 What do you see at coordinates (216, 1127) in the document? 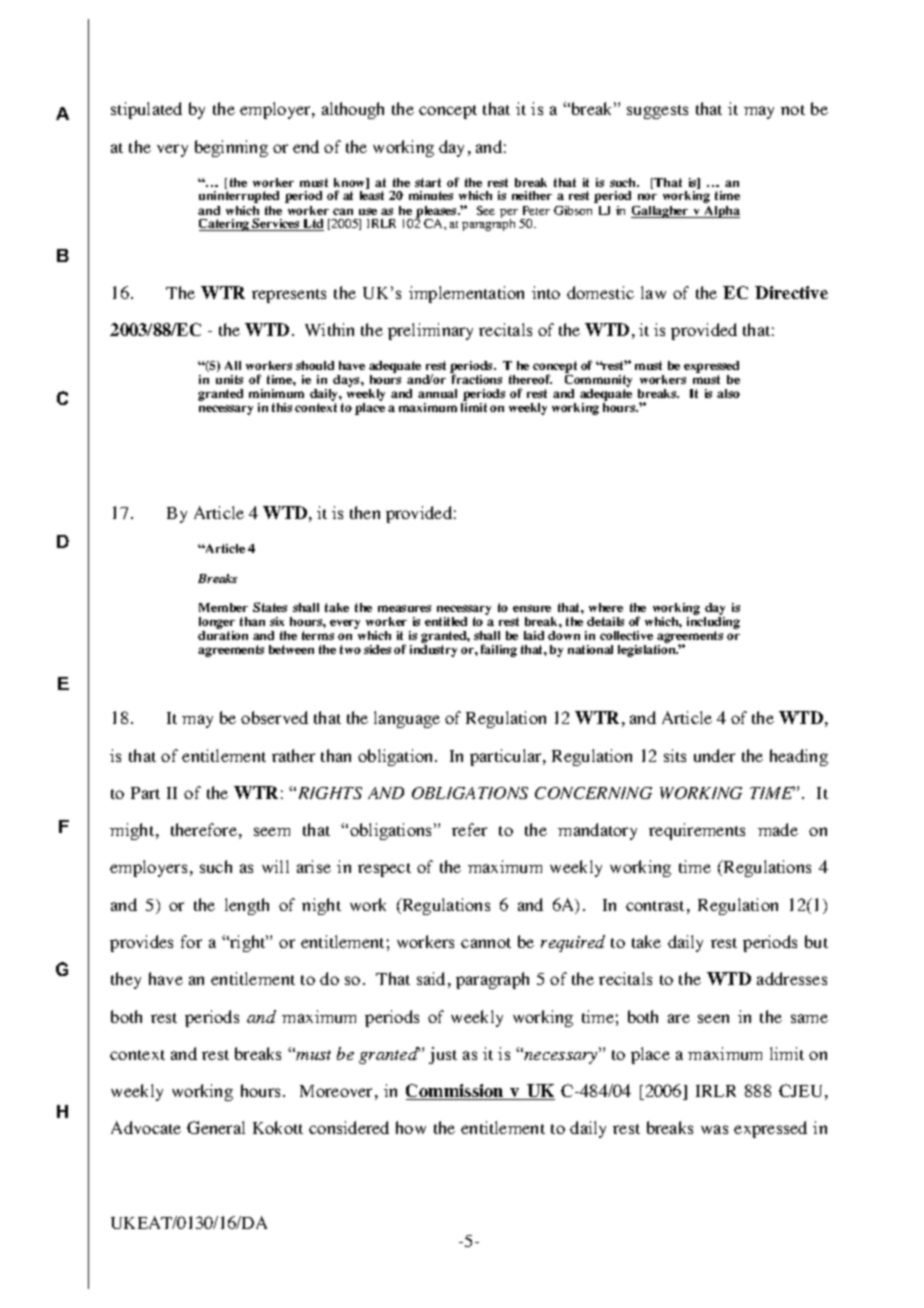
I see `General` at bounding box center [216, 1127].
